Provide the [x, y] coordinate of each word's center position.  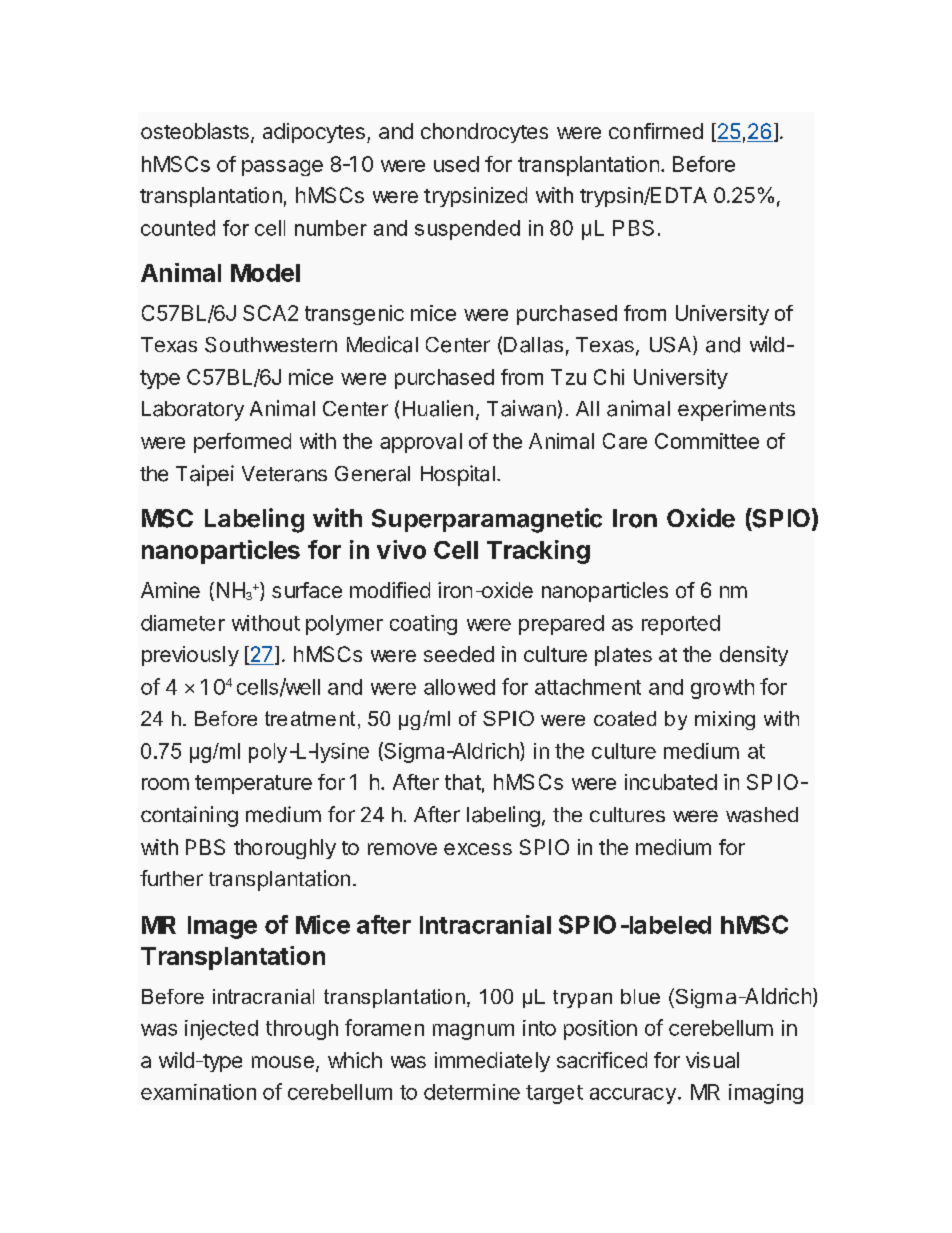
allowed [459, 687]
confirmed [656, 131]
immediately [492, 1062]
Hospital [458, 475]
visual [712, 1060]
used [456, 164]
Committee [707, 441]
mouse [283, 1062]
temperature [253, 784]
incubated [671, 782]
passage [282, 168]
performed [242, 443]
